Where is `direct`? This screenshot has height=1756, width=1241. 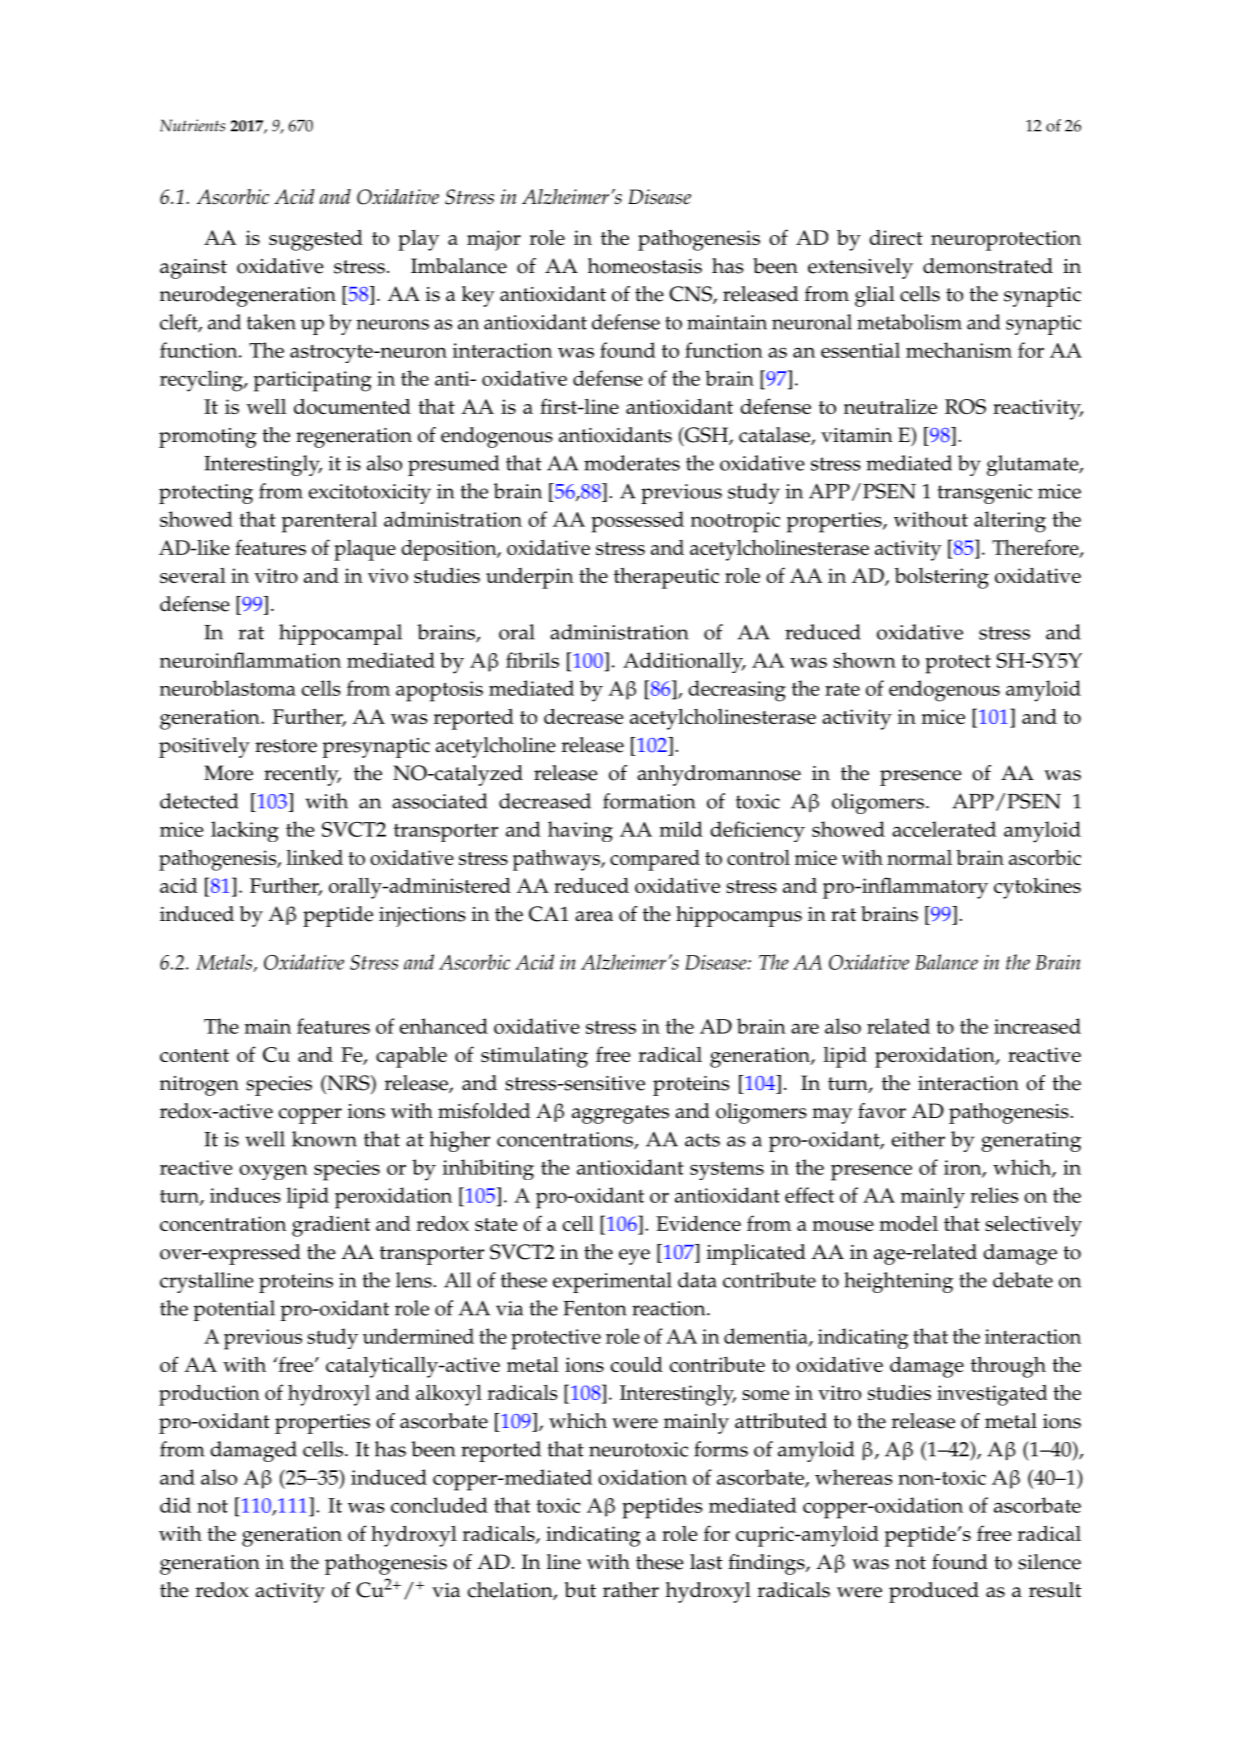
direct is located at coordinates (896, 237).
